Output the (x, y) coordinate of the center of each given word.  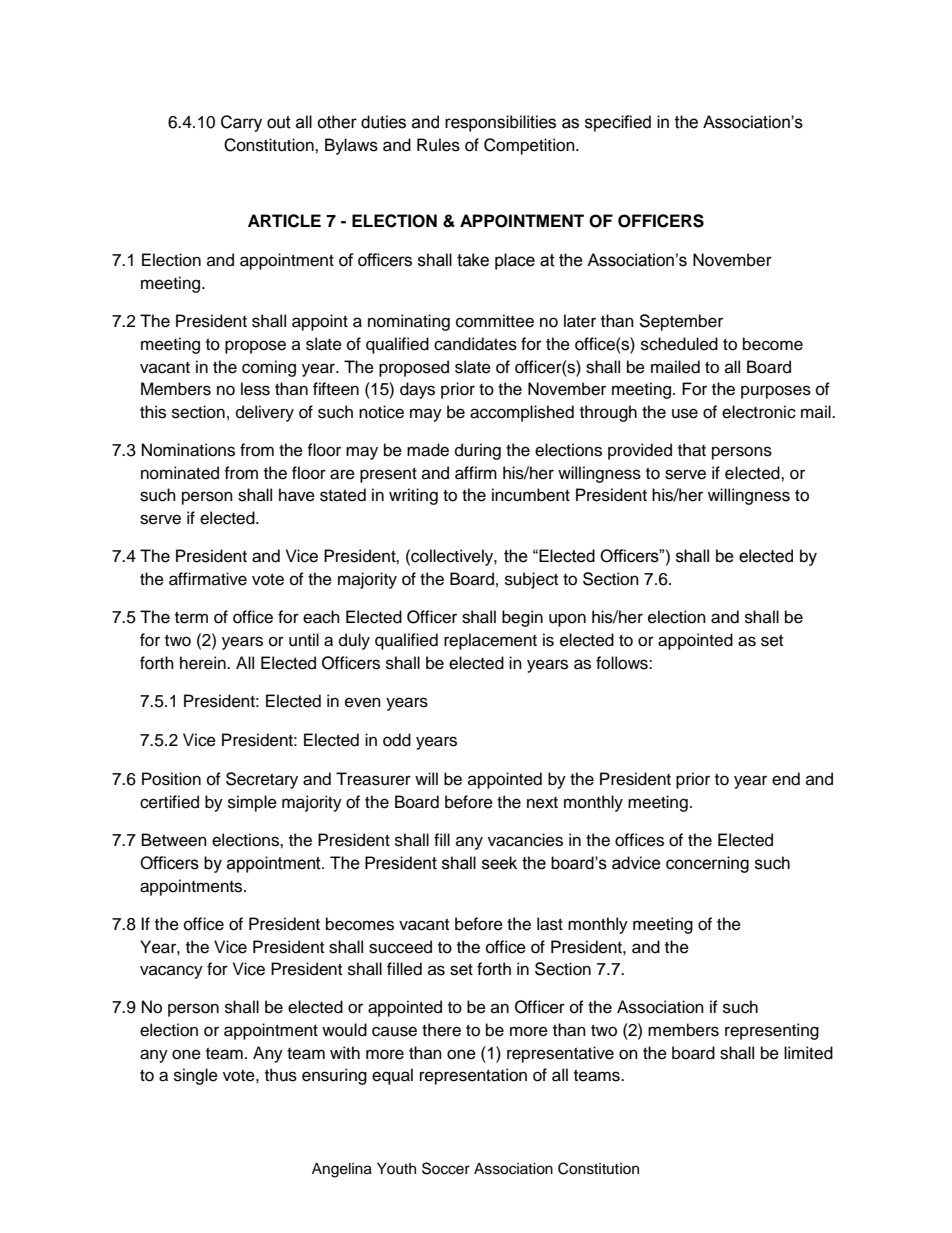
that (692, 450)
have (297, 495)
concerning (707, 864)
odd (397, 740)
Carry (241, 123)
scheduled (679, 344)
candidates (475, 344)
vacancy (171, 972)
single (196, 1076)
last (550, 924)
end (786, 779)
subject (531, 580)
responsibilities (500, 123)
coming (269, 368)
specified (618, 123)
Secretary (262, 780)
